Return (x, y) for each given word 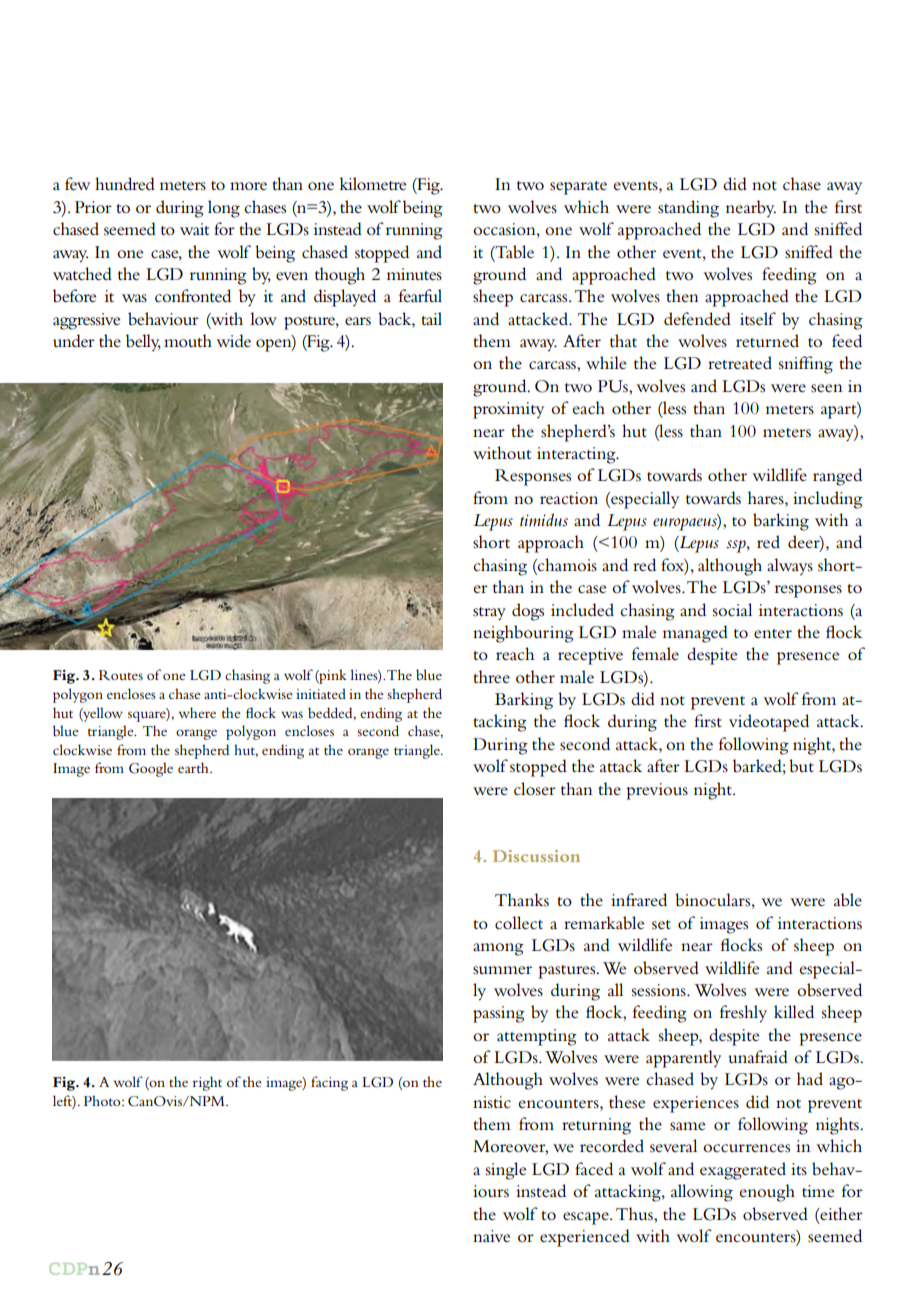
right (207, 1083)
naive (491, 1236)
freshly (743, 1014)
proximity (508, 410)
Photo (103, 1100)
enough (767, 1193)
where (197, 712)
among (498, 949)
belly (143, 342)
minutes (414, 274)
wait (194, 229)
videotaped (769, 723)
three (491, 676)
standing (688, 209)
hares (767, 497)
